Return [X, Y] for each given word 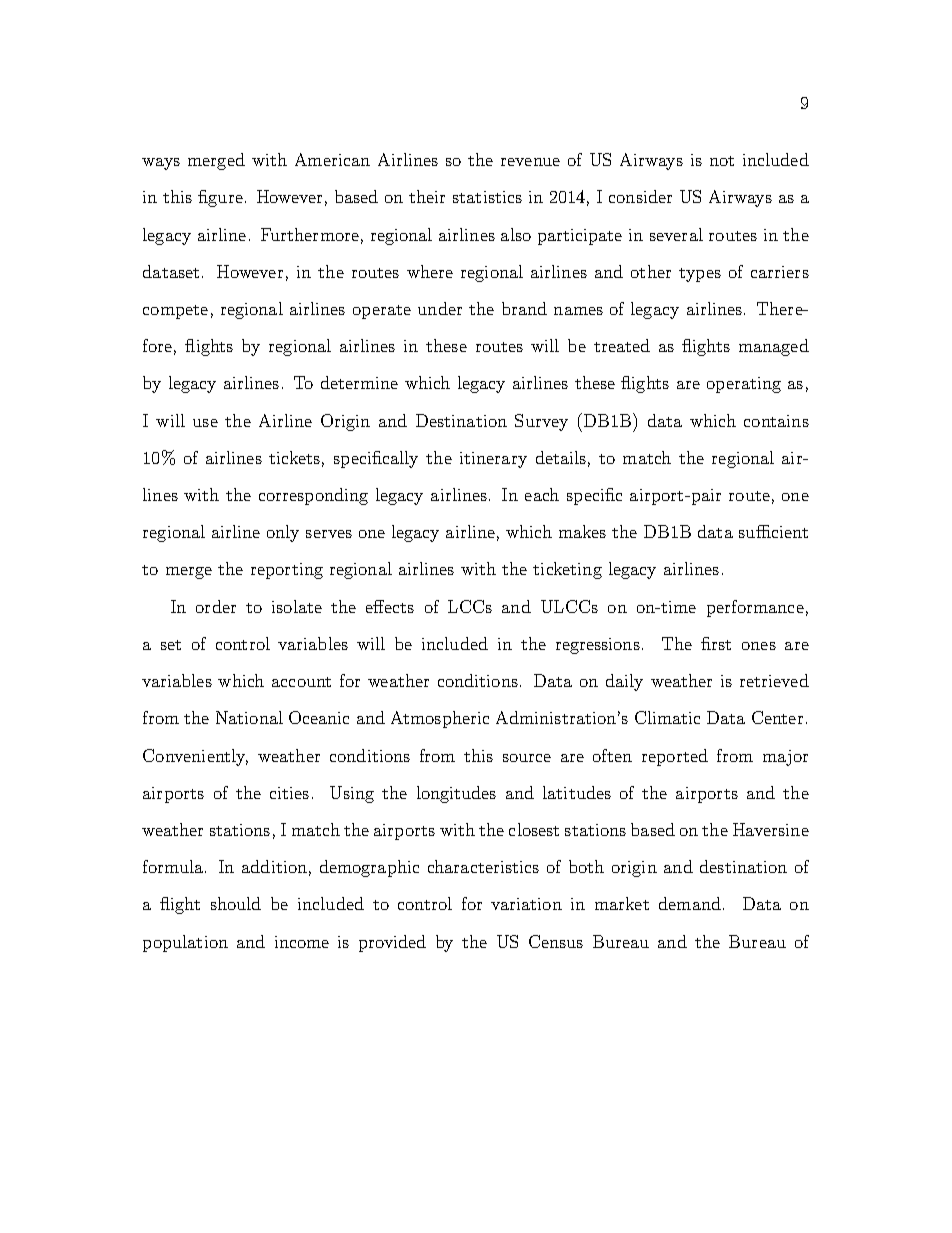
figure [220, 198]
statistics [487, 197]
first [716, 643]
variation [526, 904]
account [301, 682]
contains [776, 421]
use [205, 423]
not [722, 161]
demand [690, 903]
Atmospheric [440, 719]
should [236, 903]
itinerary [493, 460]
